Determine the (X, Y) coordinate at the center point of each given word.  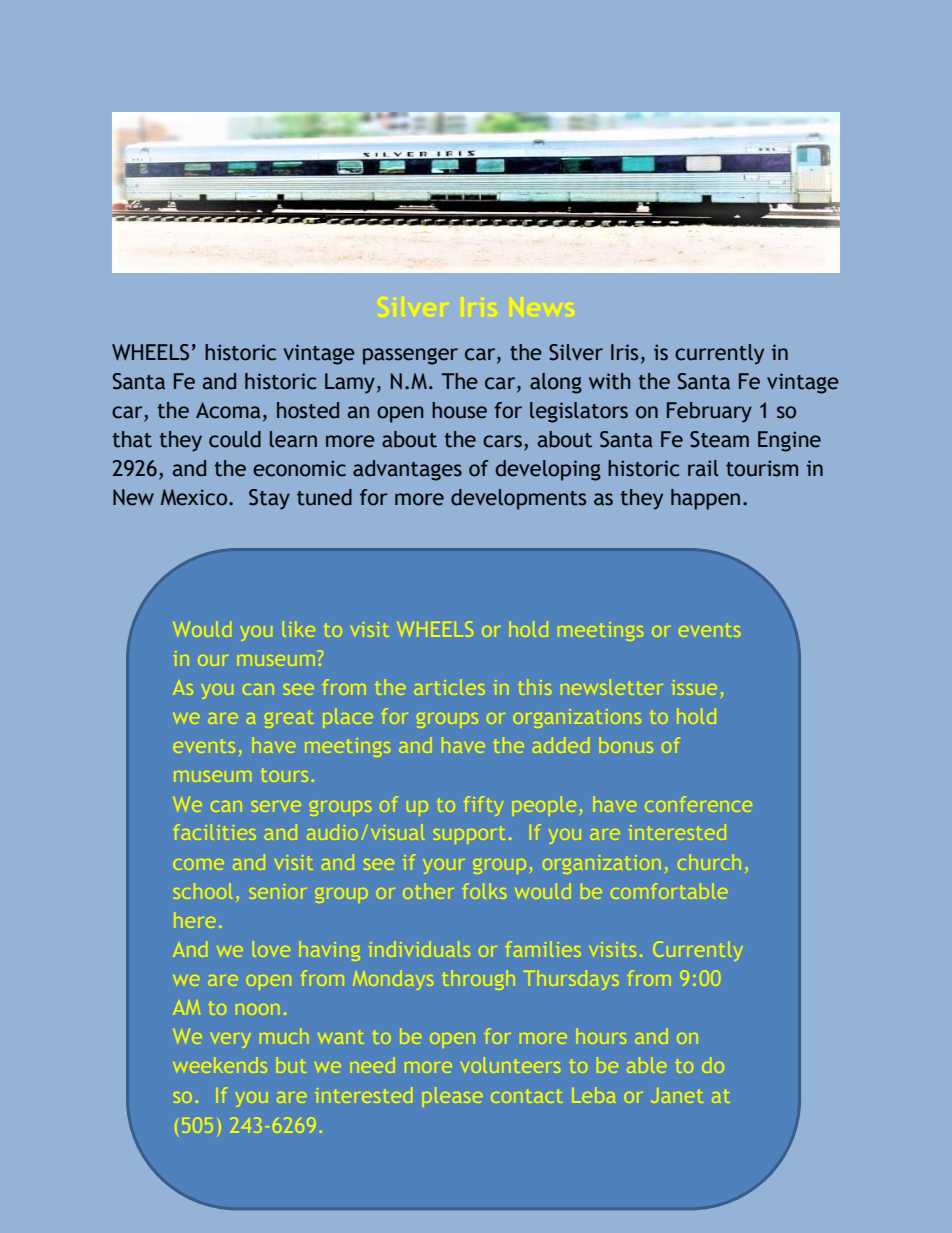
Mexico (195, 497)
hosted (308, 410)
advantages (407, 470)
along (556, 383)
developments (518, 499)
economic (299, 468)
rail (703, 468)
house (459, 410)
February (709, 412)
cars (502, 441)
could (235, 439)
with (610, 381)
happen (705, 499)
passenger (410, 356)
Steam (719, 439)
